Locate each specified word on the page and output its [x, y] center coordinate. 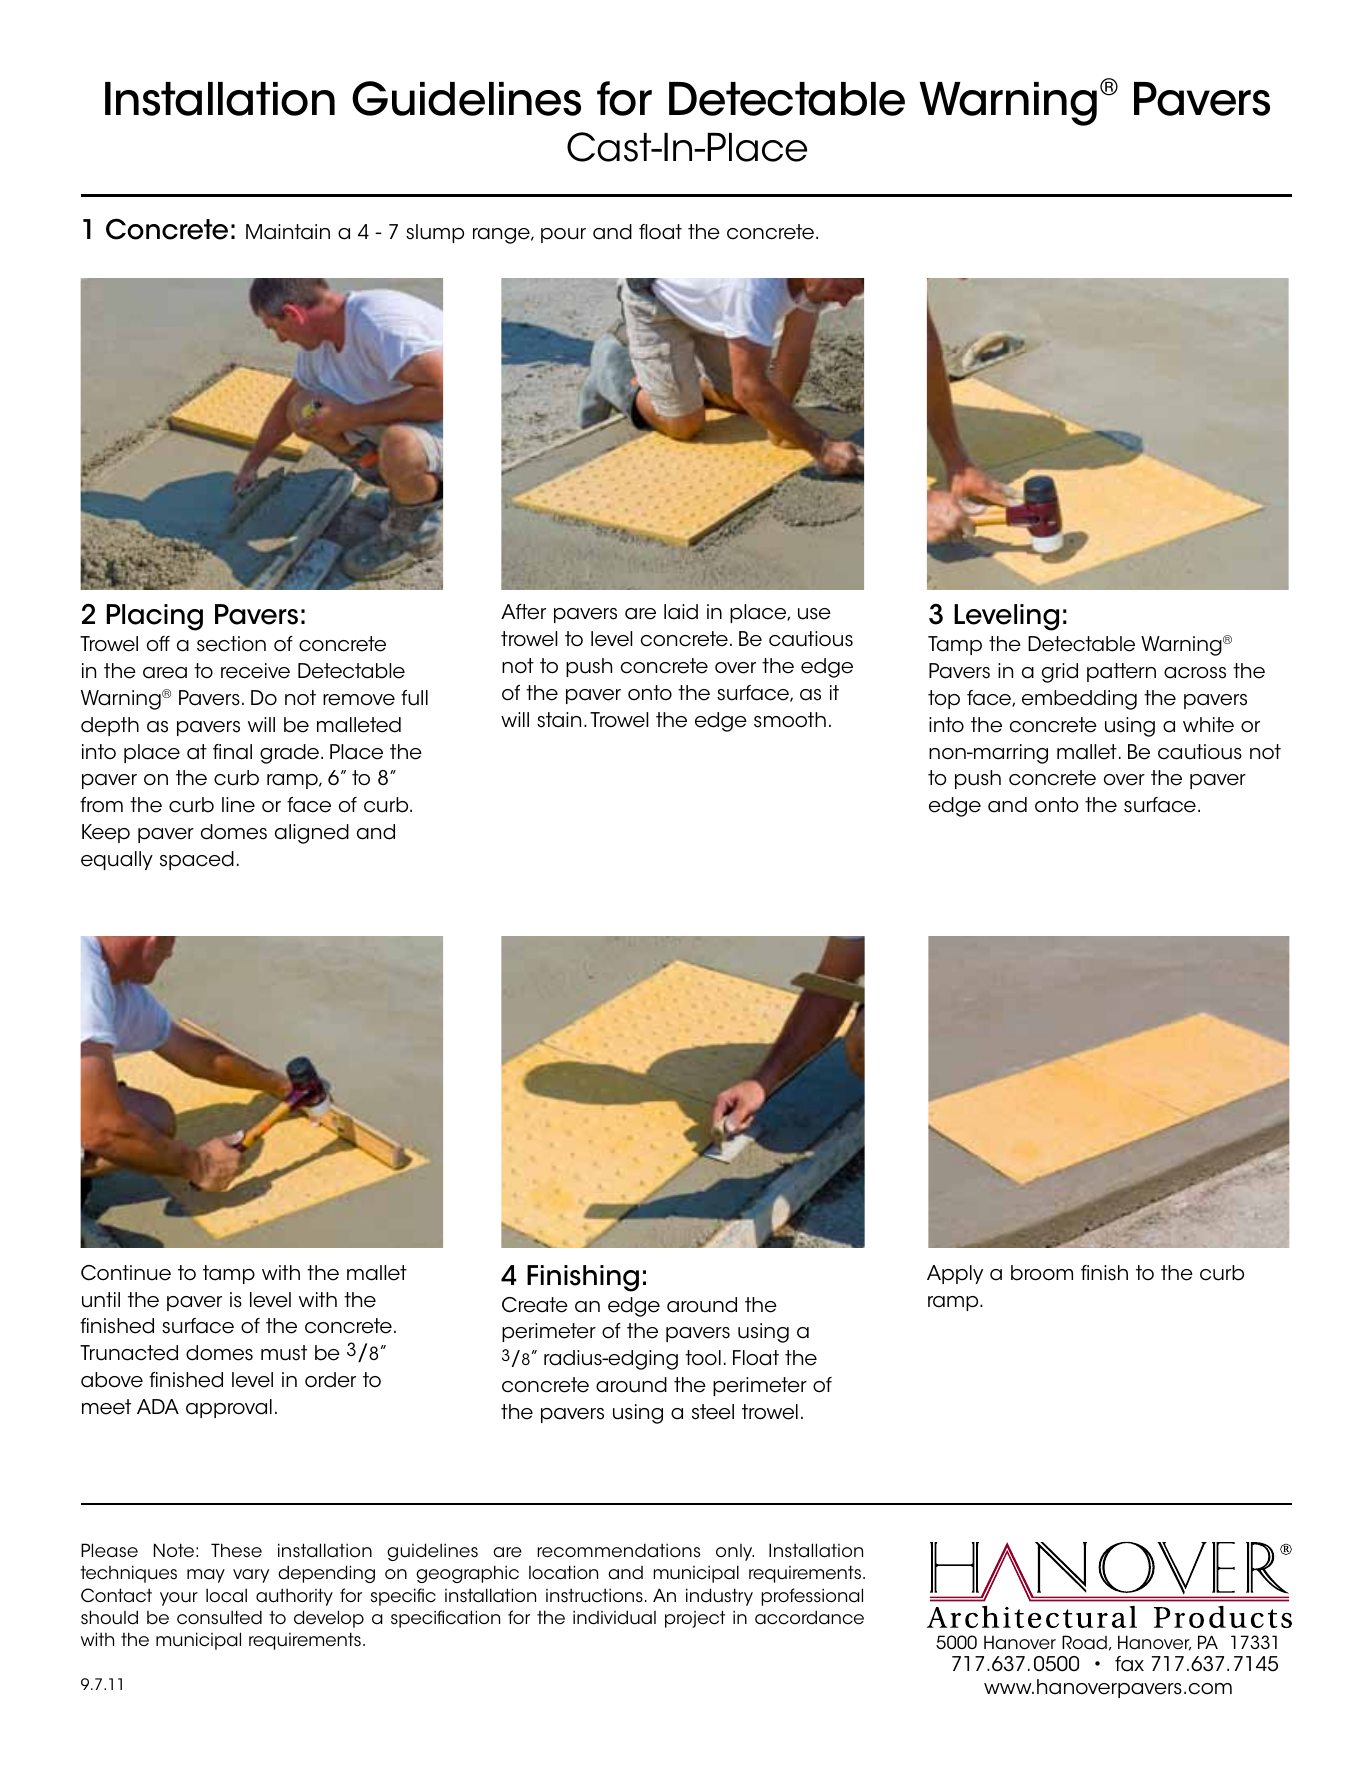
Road [1084, 1642]
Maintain [288, 232]
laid [681, 612]
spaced [197, 860]
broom [1042, 1273]
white [1208, 725]
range [502, 236]
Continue [126, 1273]
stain [559, 720]
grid [1060, 673]
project [695, 1619]
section [231, 644]
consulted [219, 1617]
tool [703, 1358]
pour [563, 235]
